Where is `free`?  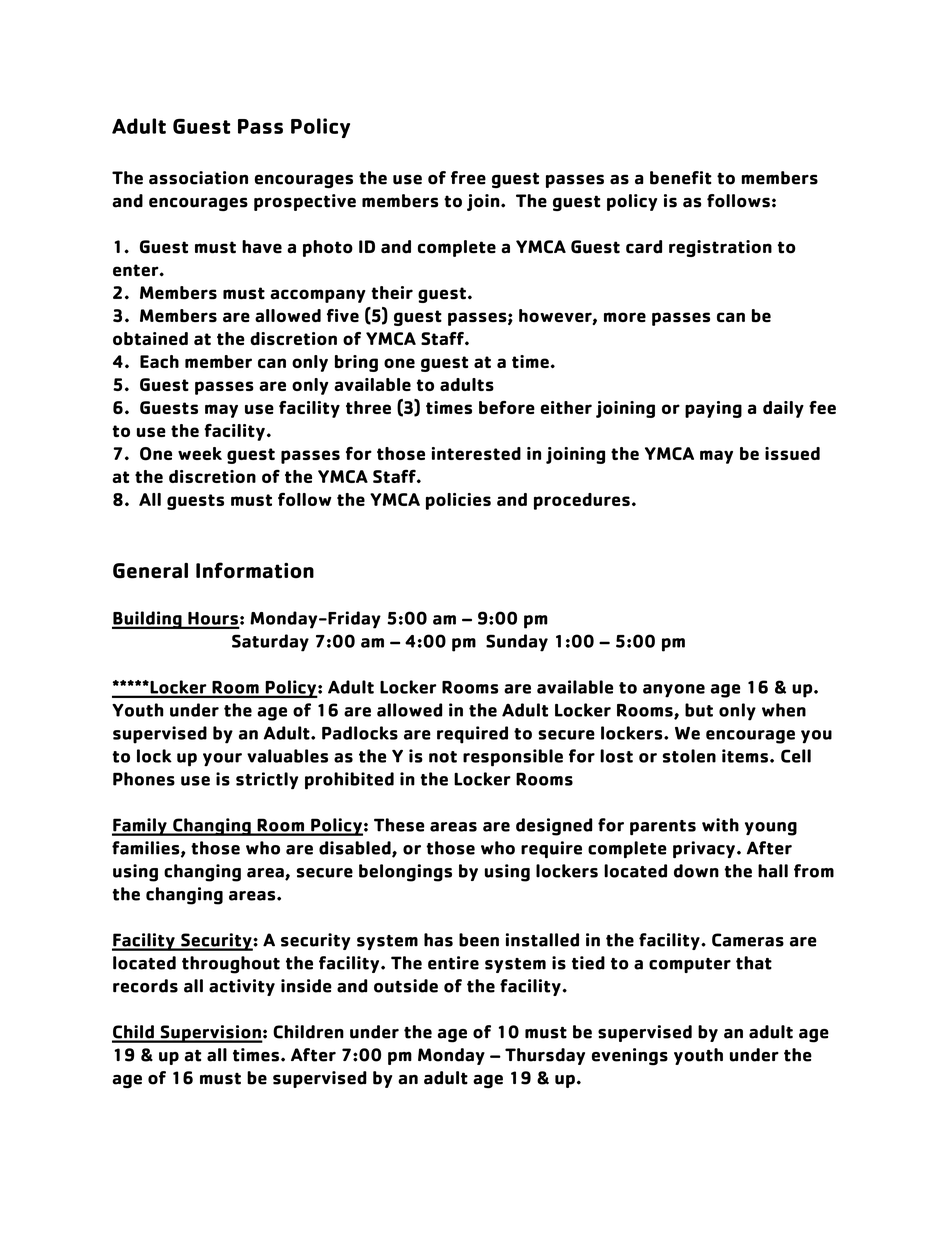 free is located at coordinates (468, 178).
